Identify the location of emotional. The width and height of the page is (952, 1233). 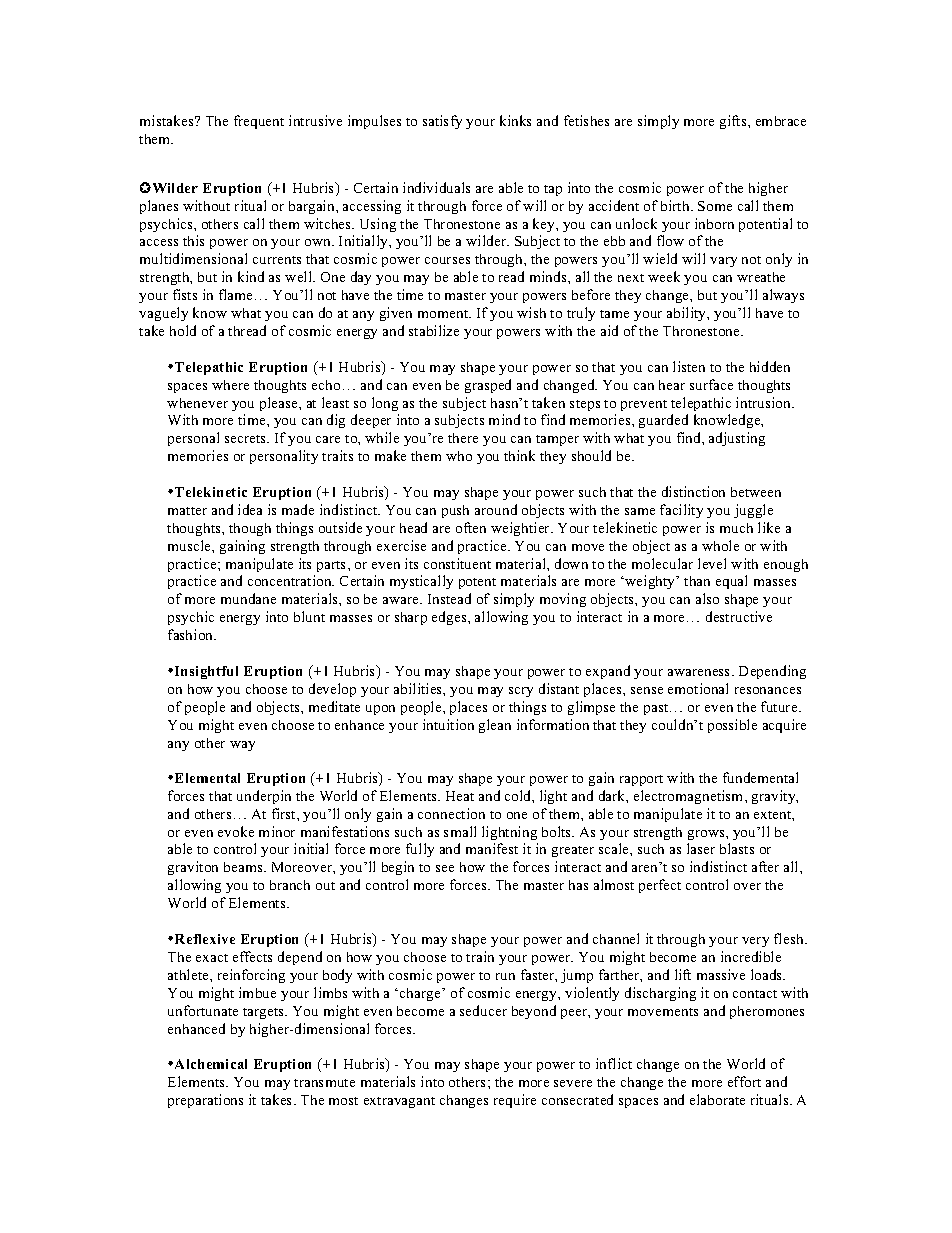
(698, 688).
